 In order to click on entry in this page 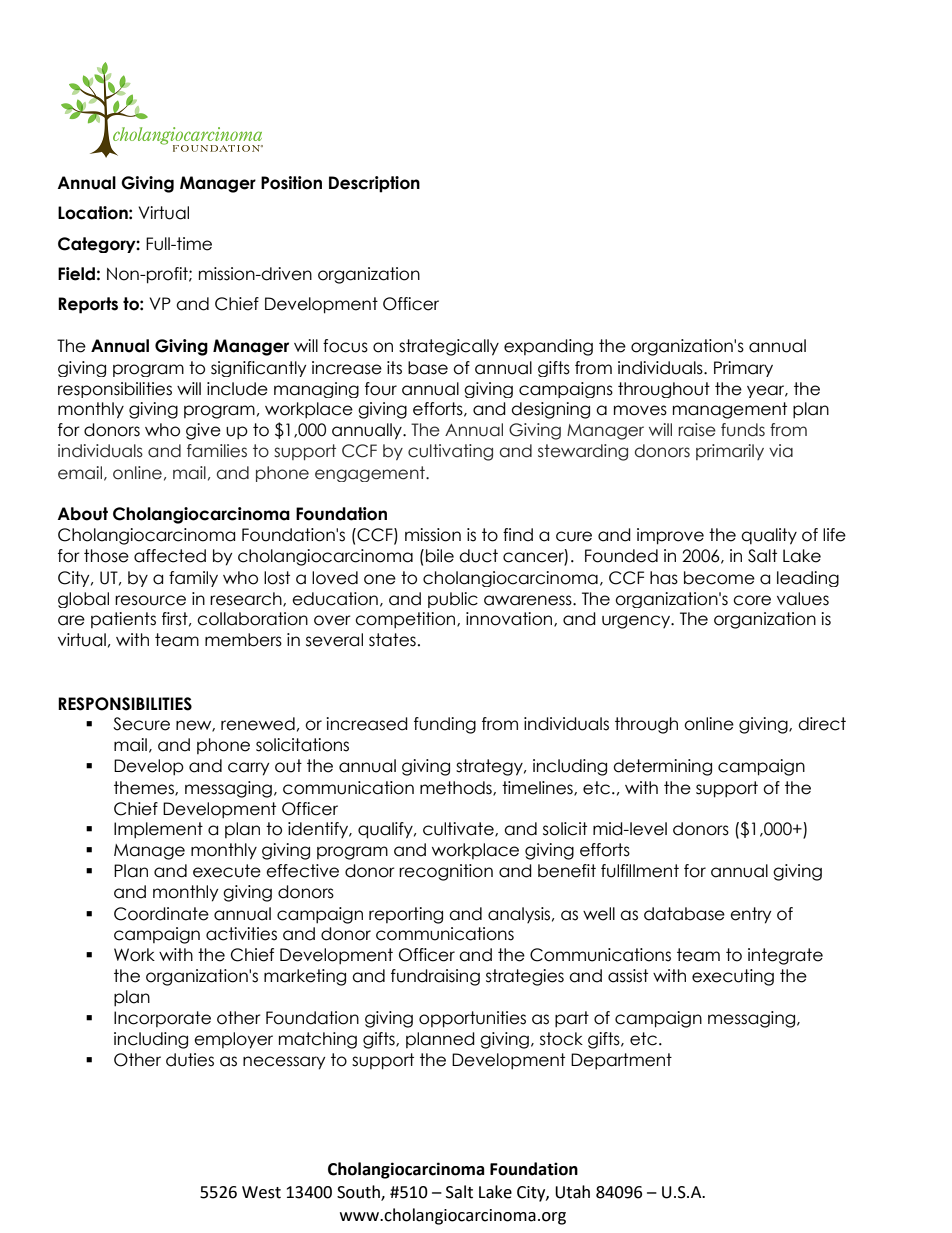, I will do `click(751, 915)`.
